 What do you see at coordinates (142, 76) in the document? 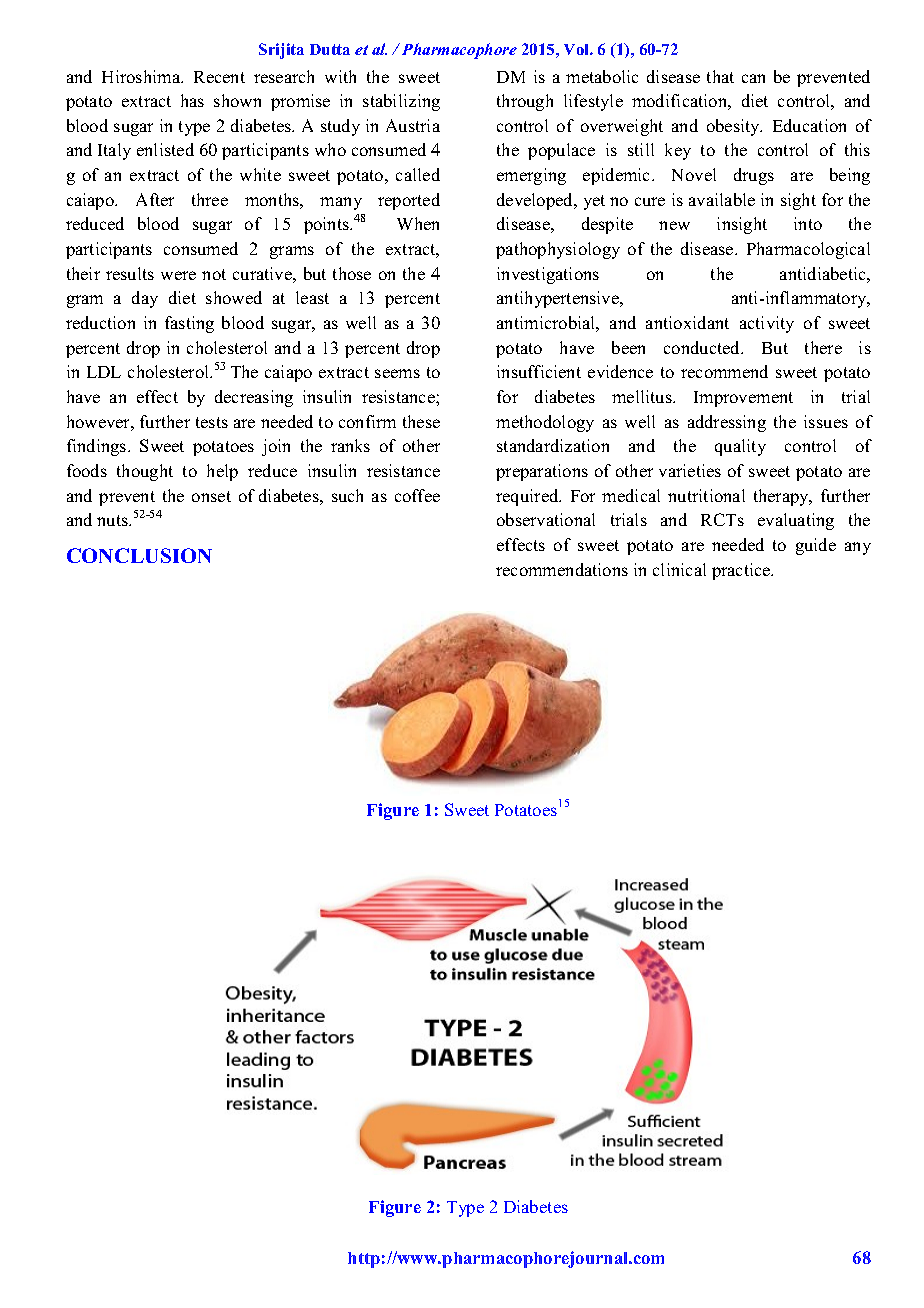
I see `Hiroshima` at bounding box center [142, 76].
